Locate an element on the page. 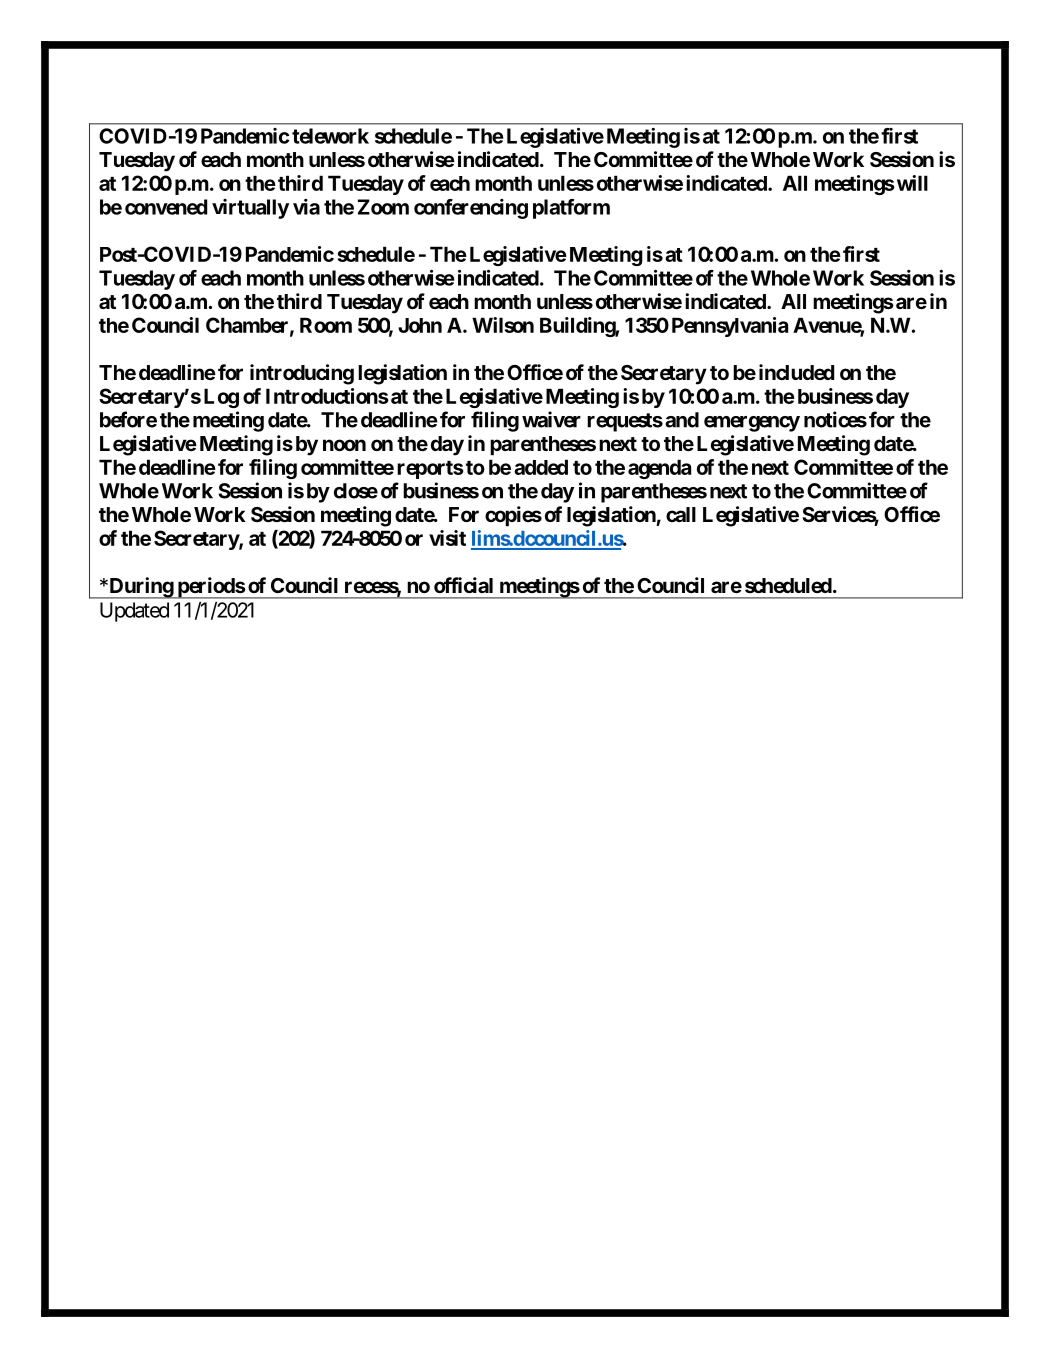  virtually is located at coordinates (250, 209).
